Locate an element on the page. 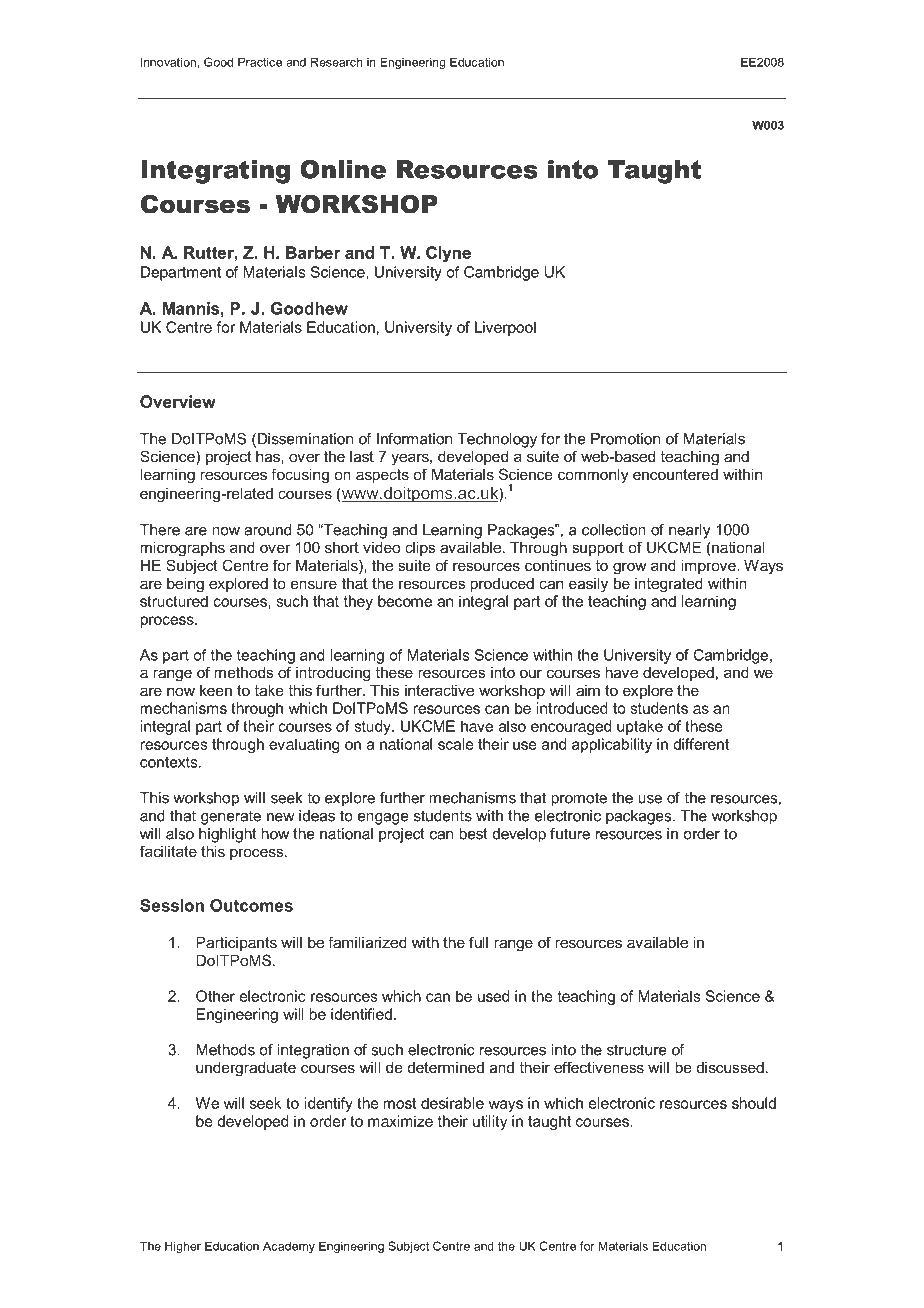 The width and height of the document is (924, 1308). Practice is located at coordinates (260, 62).
